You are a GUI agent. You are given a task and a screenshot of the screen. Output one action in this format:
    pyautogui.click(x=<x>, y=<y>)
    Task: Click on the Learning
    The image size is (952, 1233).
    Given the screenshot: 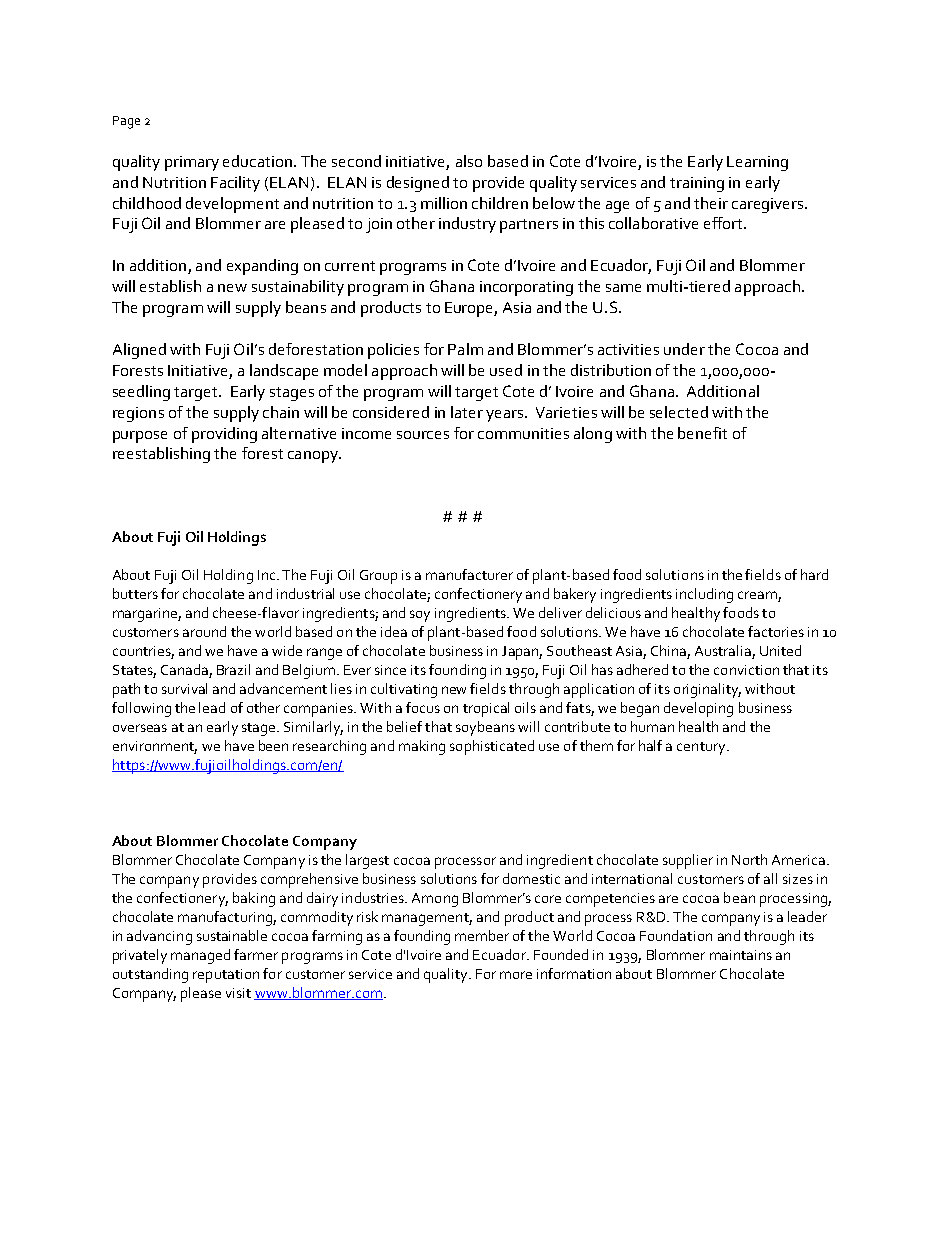 What is the action you would take?
    pyautogui.click(x=757, y=163)
